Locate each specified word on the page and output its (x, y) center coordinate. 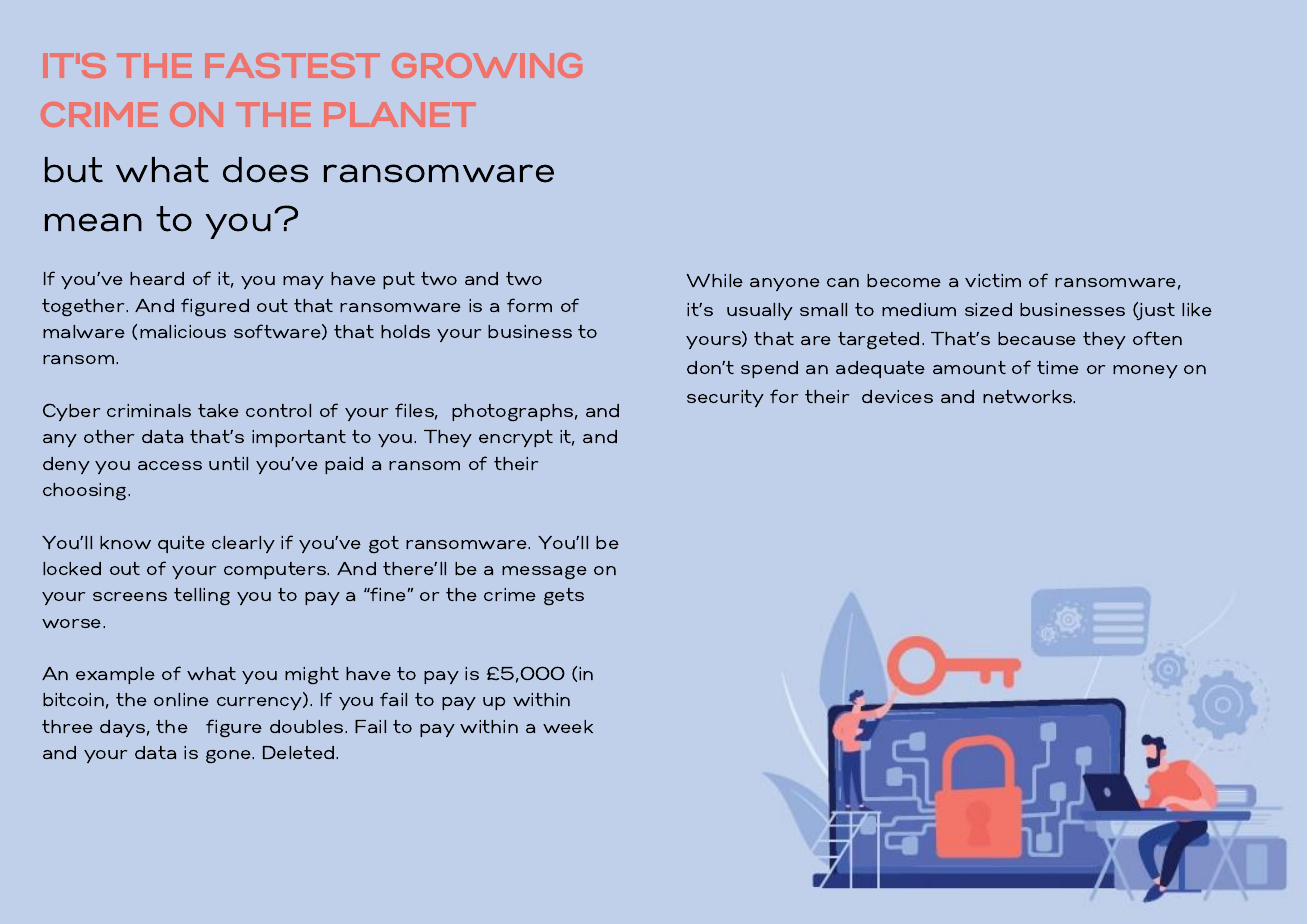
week (568, 726)
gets (564, 597)
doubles (308, 726)
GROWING (487, 65)
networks (1029, 396)
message (544, 573)
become (904, 280)
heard (157, 278)
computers (276, 570)
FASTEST (292, 65)
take (218, 410)
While (714, 280)
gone (230, 757)
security (725, 398)
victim (993, 280)
